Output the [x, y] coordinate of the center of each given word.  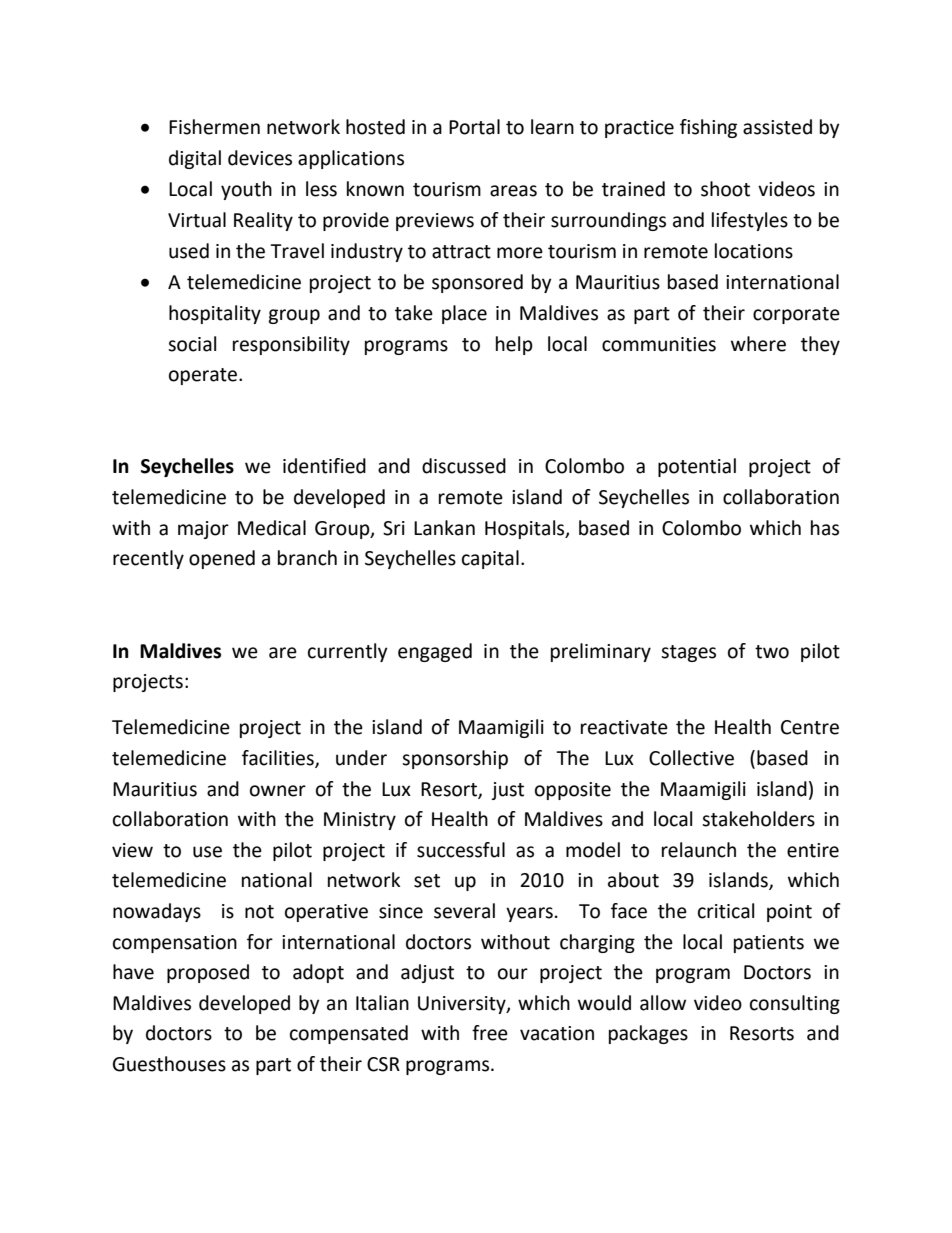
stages [688, 653]
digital [195, 159]
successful [461, 850]
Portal [474, 127]
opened [222, 559]
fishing [708, 128]
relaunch [699, 850]
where [758, 344]
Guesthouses [169, 1064]
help [514, 345]
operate [203, 376]
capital [490, 559]
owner [278, 791]
